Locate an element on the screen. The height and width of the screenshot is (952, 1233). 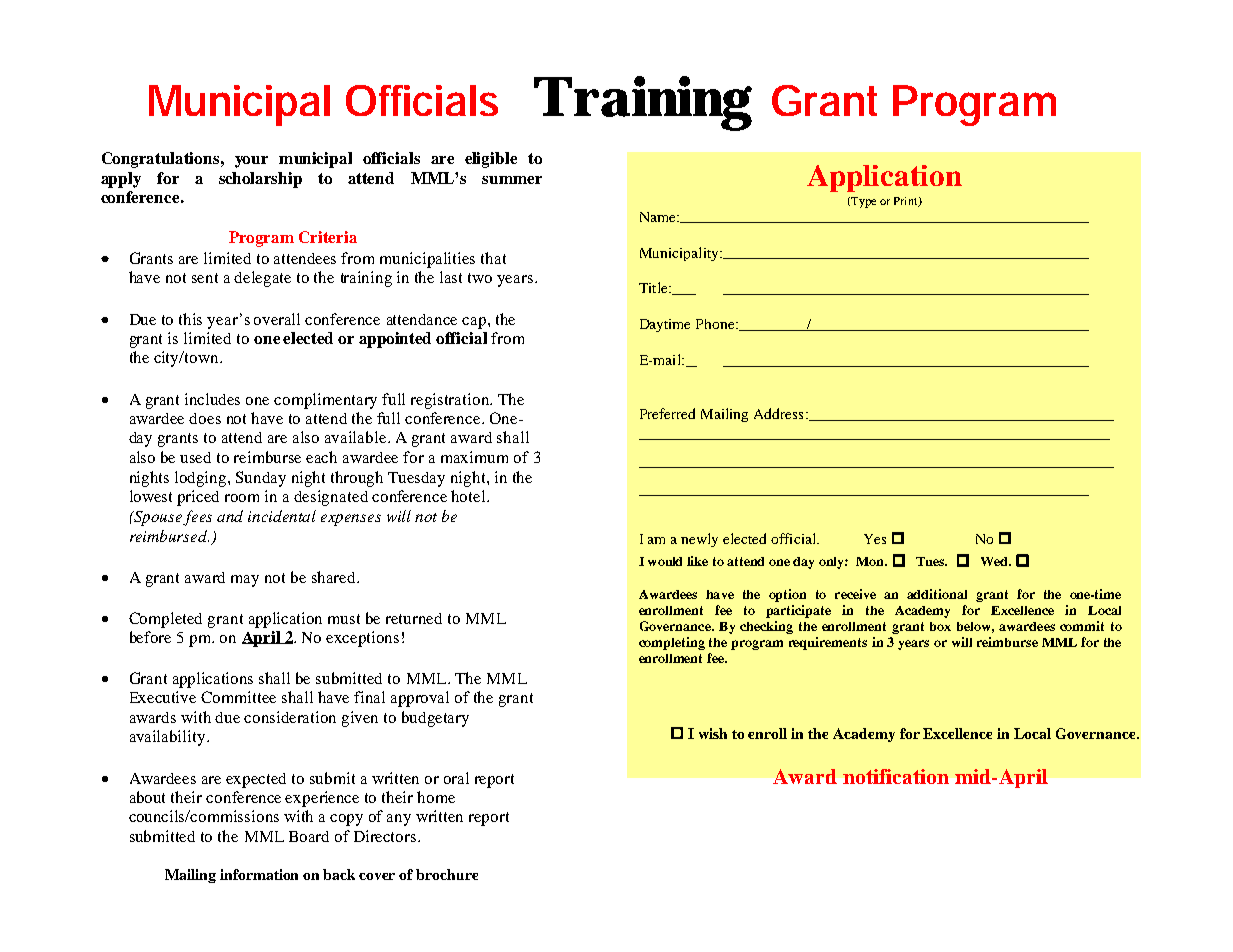
scholarship is located at coordinates (260, 180).
